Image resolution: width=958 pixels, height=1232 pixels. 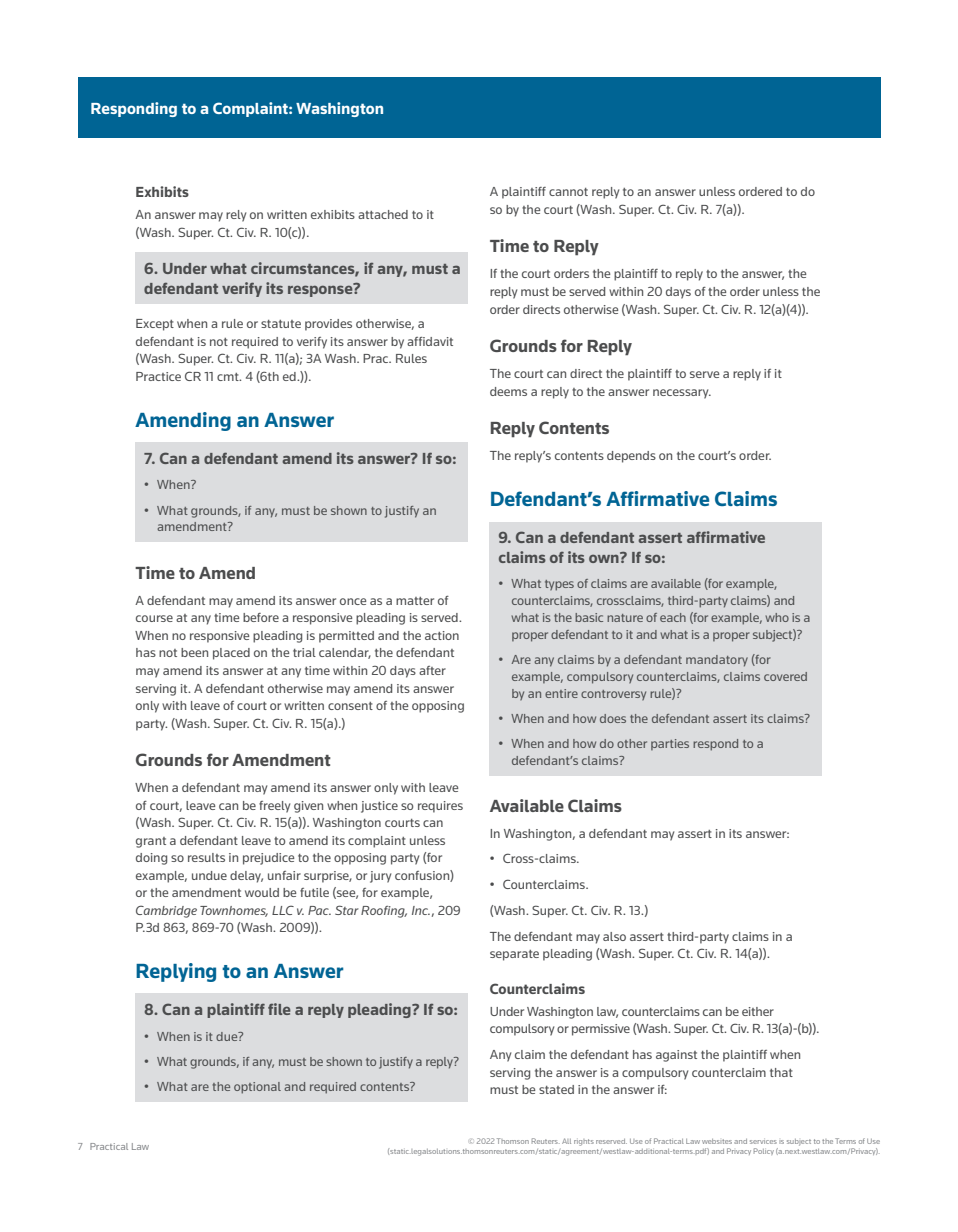 I want to click on stated, so click(x=556, y=1089).
